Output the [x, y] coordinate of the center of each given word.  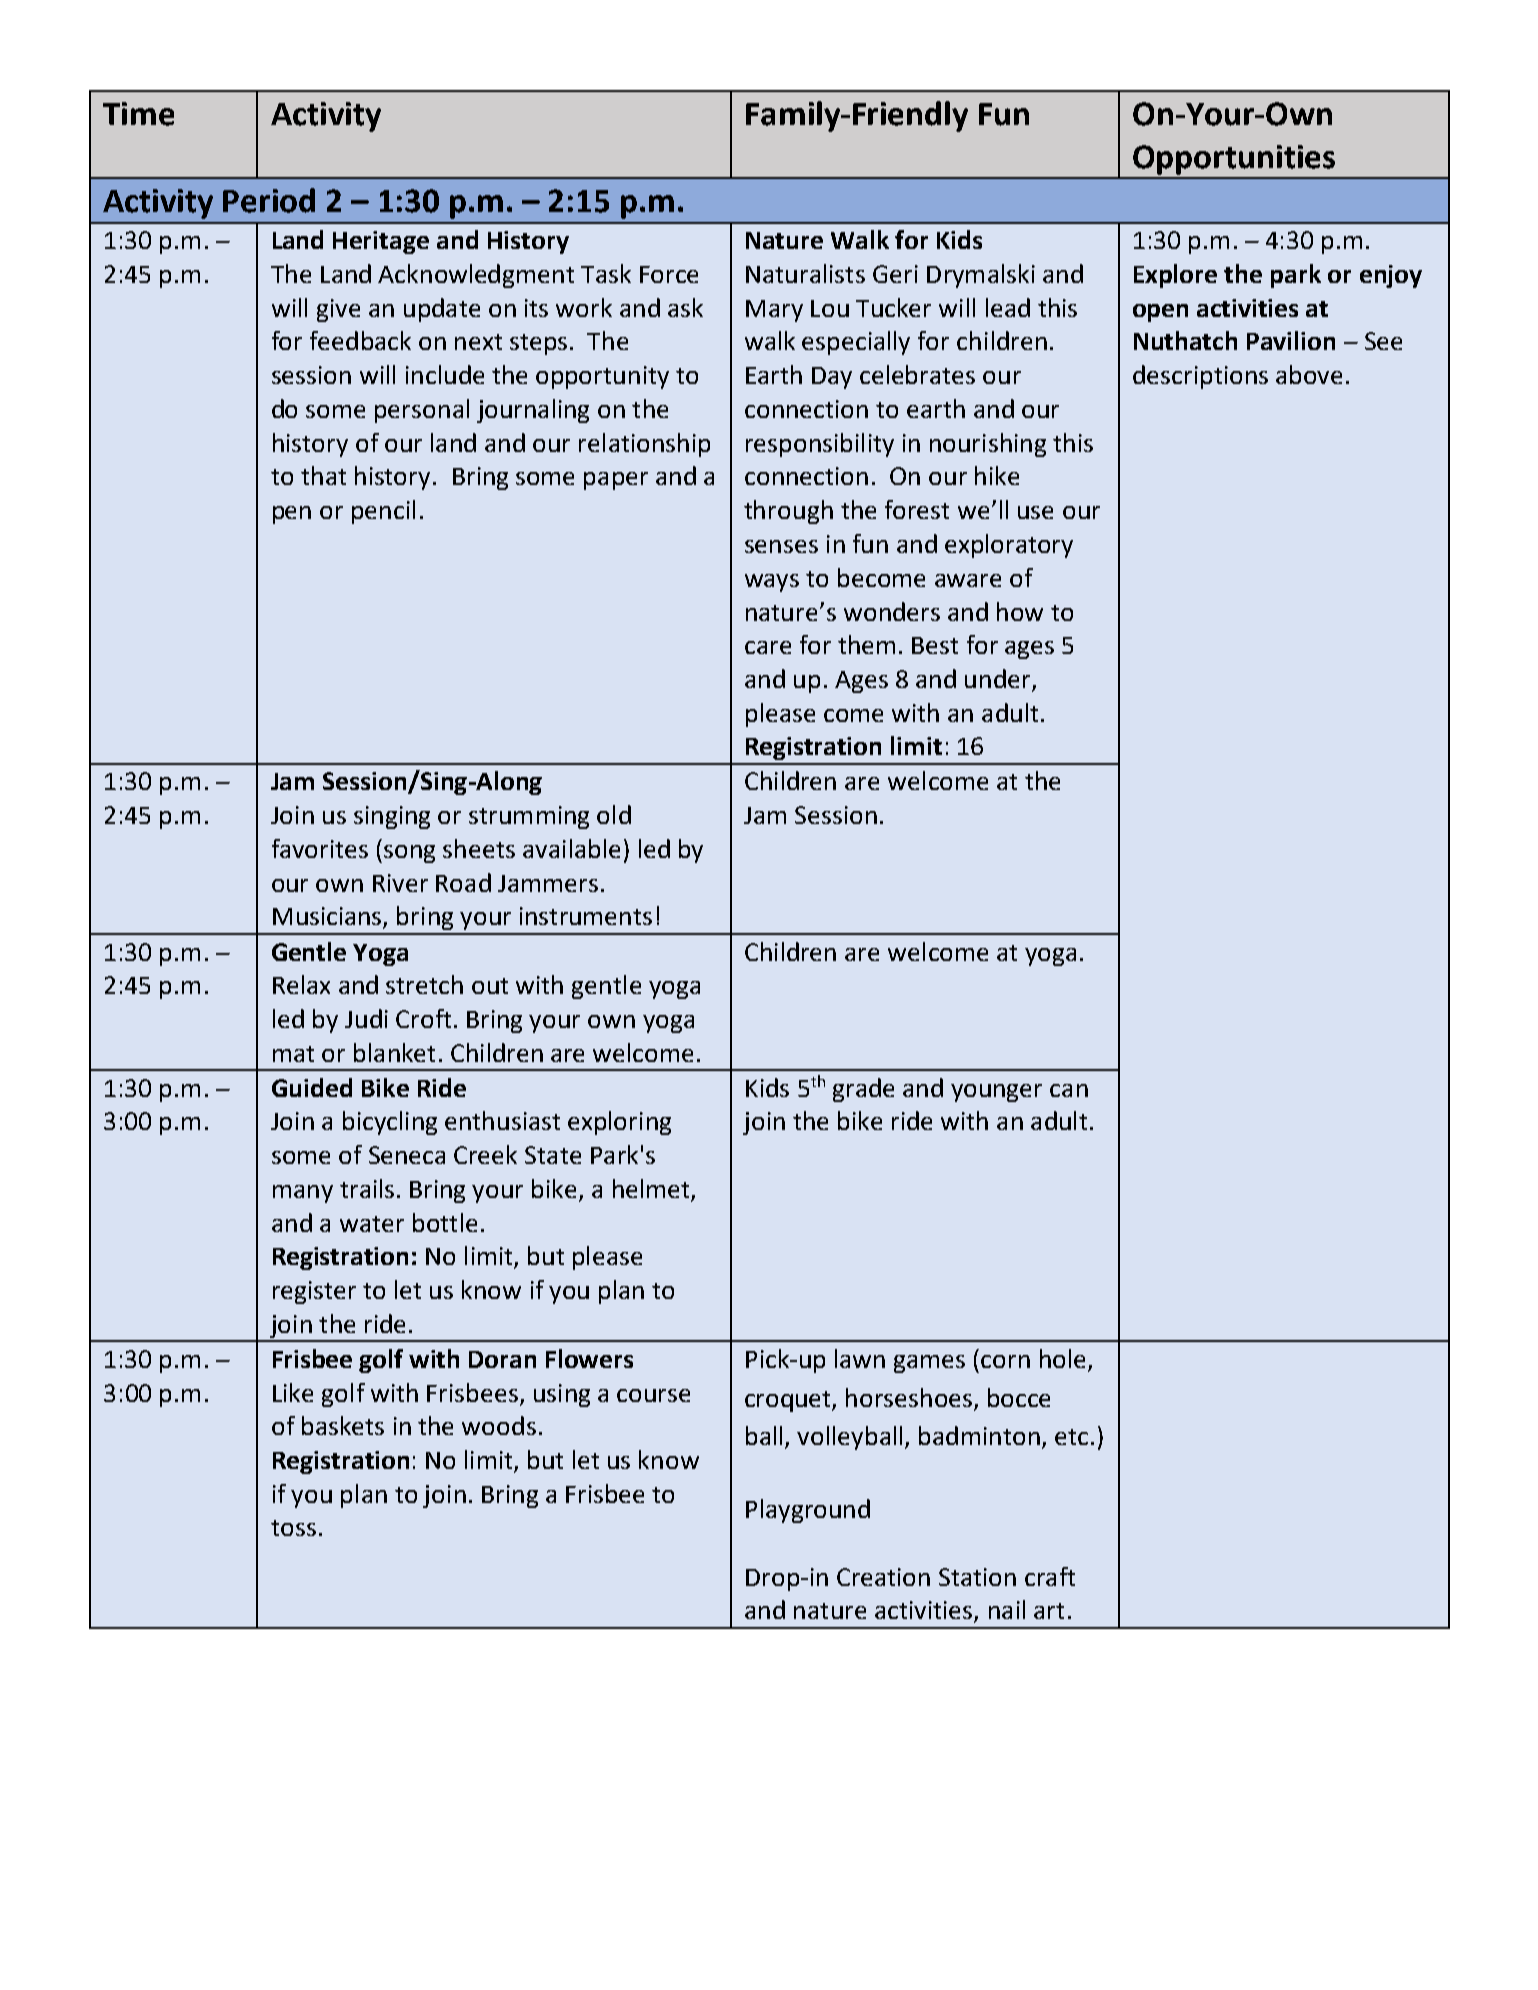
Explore [1175, 276]
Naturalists [805, 273]
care [768, 647]
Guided [312, 1087]
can [1069, 1090]
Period [269, 200]
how [1020, 611]
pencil [383, 512]
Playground [808, 1511]
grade [863, 1090]
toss [293, 1528]
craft [1050, 1576]
